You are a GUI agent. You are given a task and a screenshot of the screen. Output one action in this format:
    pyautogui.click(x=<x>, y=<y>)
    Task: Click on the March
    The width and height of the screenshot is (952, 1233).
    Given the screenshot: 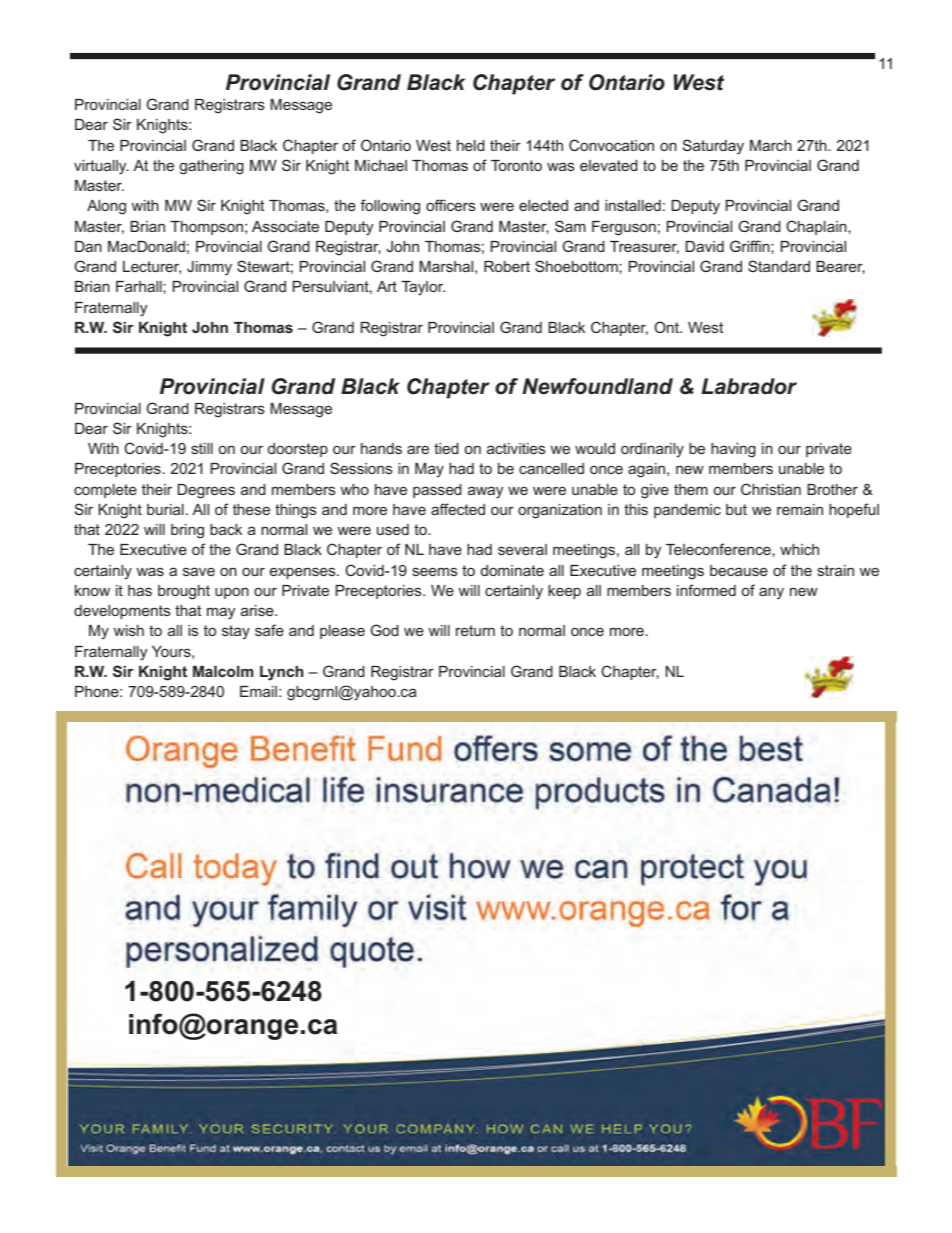 What is the action you would take?
    pyautogui.click(x=771, y=145)
